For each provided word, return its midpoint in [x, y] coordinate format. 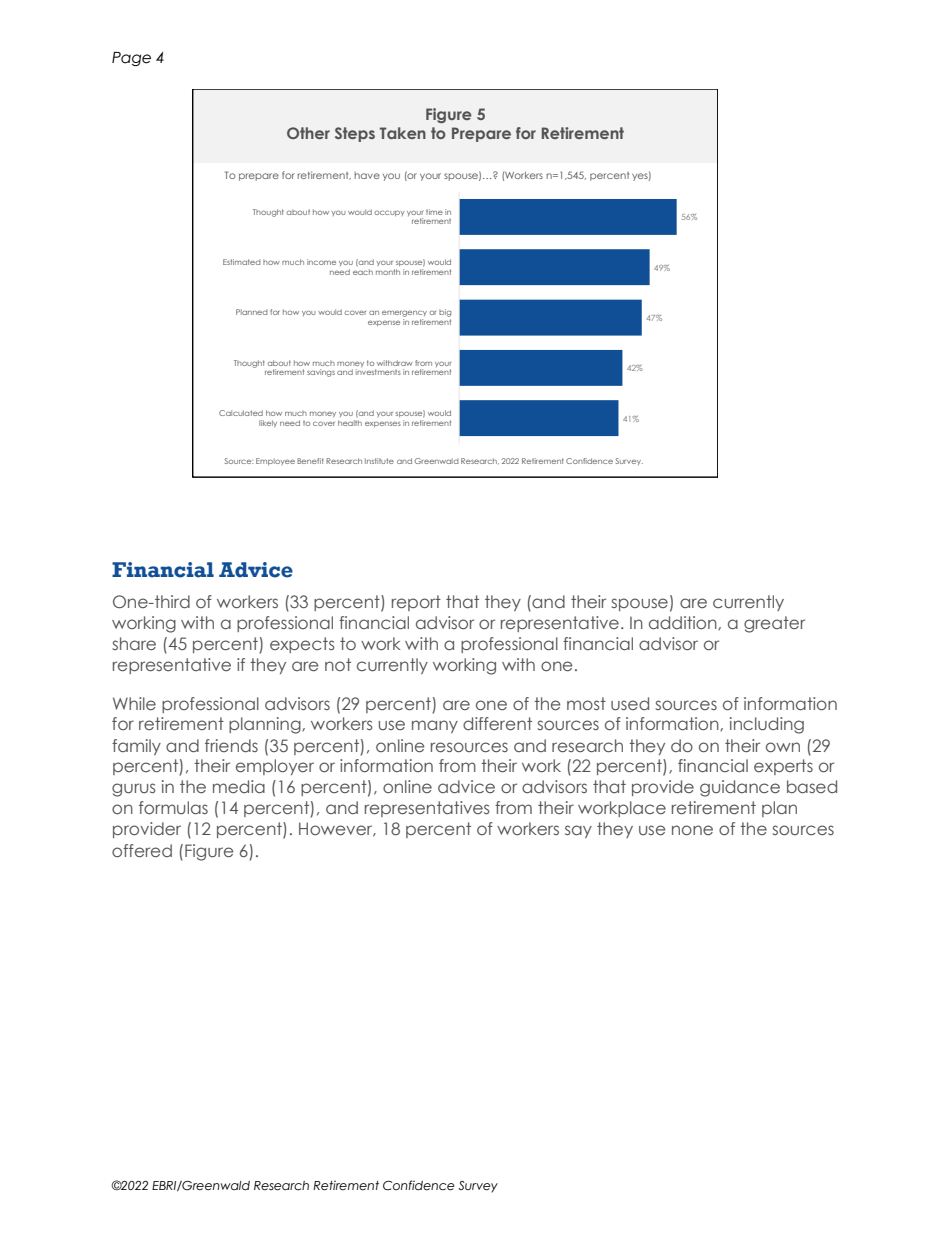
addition [684, 623]
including [767, 725]
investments [378, 372]
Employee [275, 461]
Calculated [241, 413]
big [445, 314]
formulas [173, 807]
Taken [403, 133]
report [416, 603]
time [434, 212]
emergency [404, 315]
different [497, 723]
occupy [390, 213]
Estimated [242, 262]
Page [131, 59]
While [134, 703]
